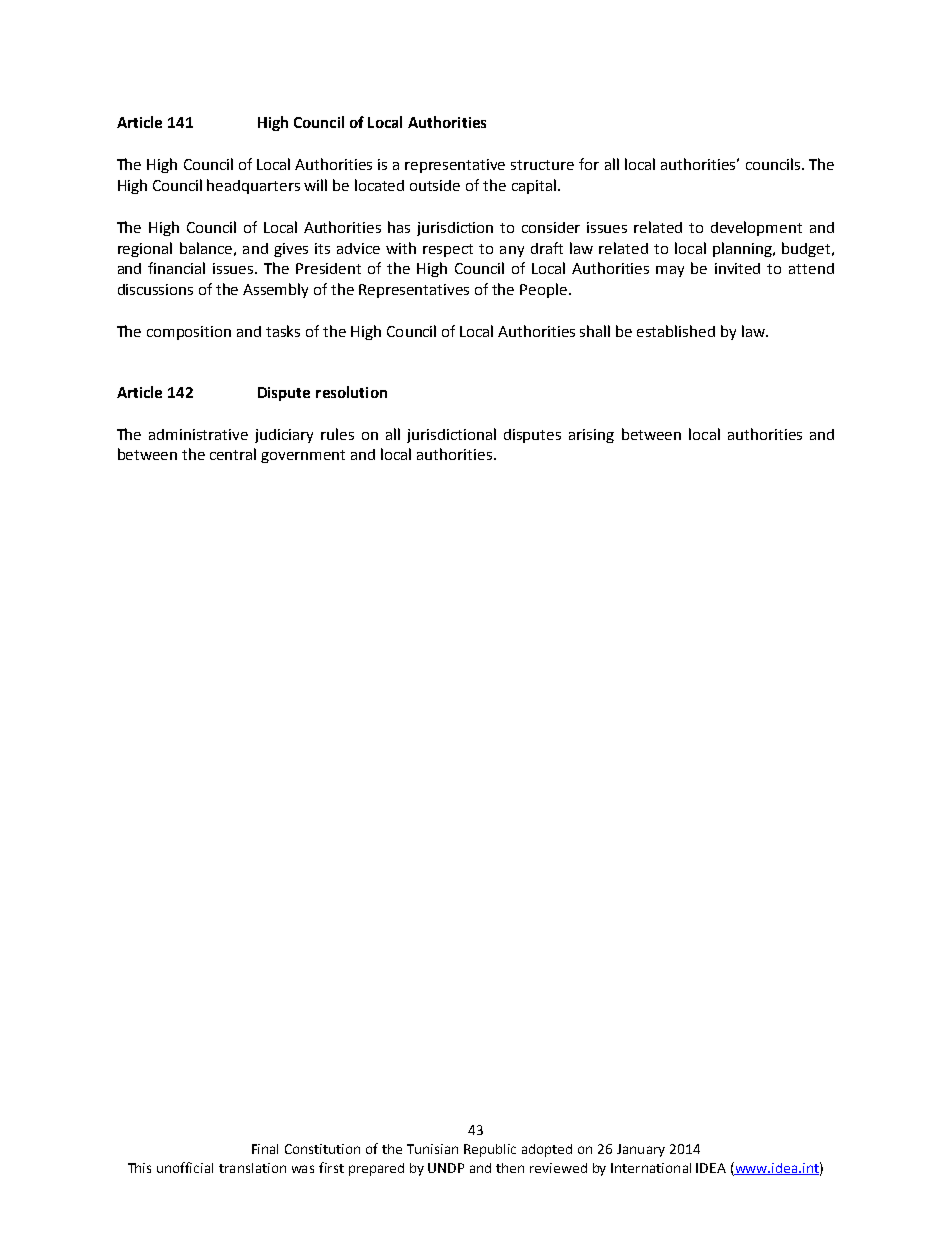 Image resolution: width=952 pixels, height=1233 pixels. Describe the element at coordinates (676, 331) in the screenshot. I see `established` at that location.
